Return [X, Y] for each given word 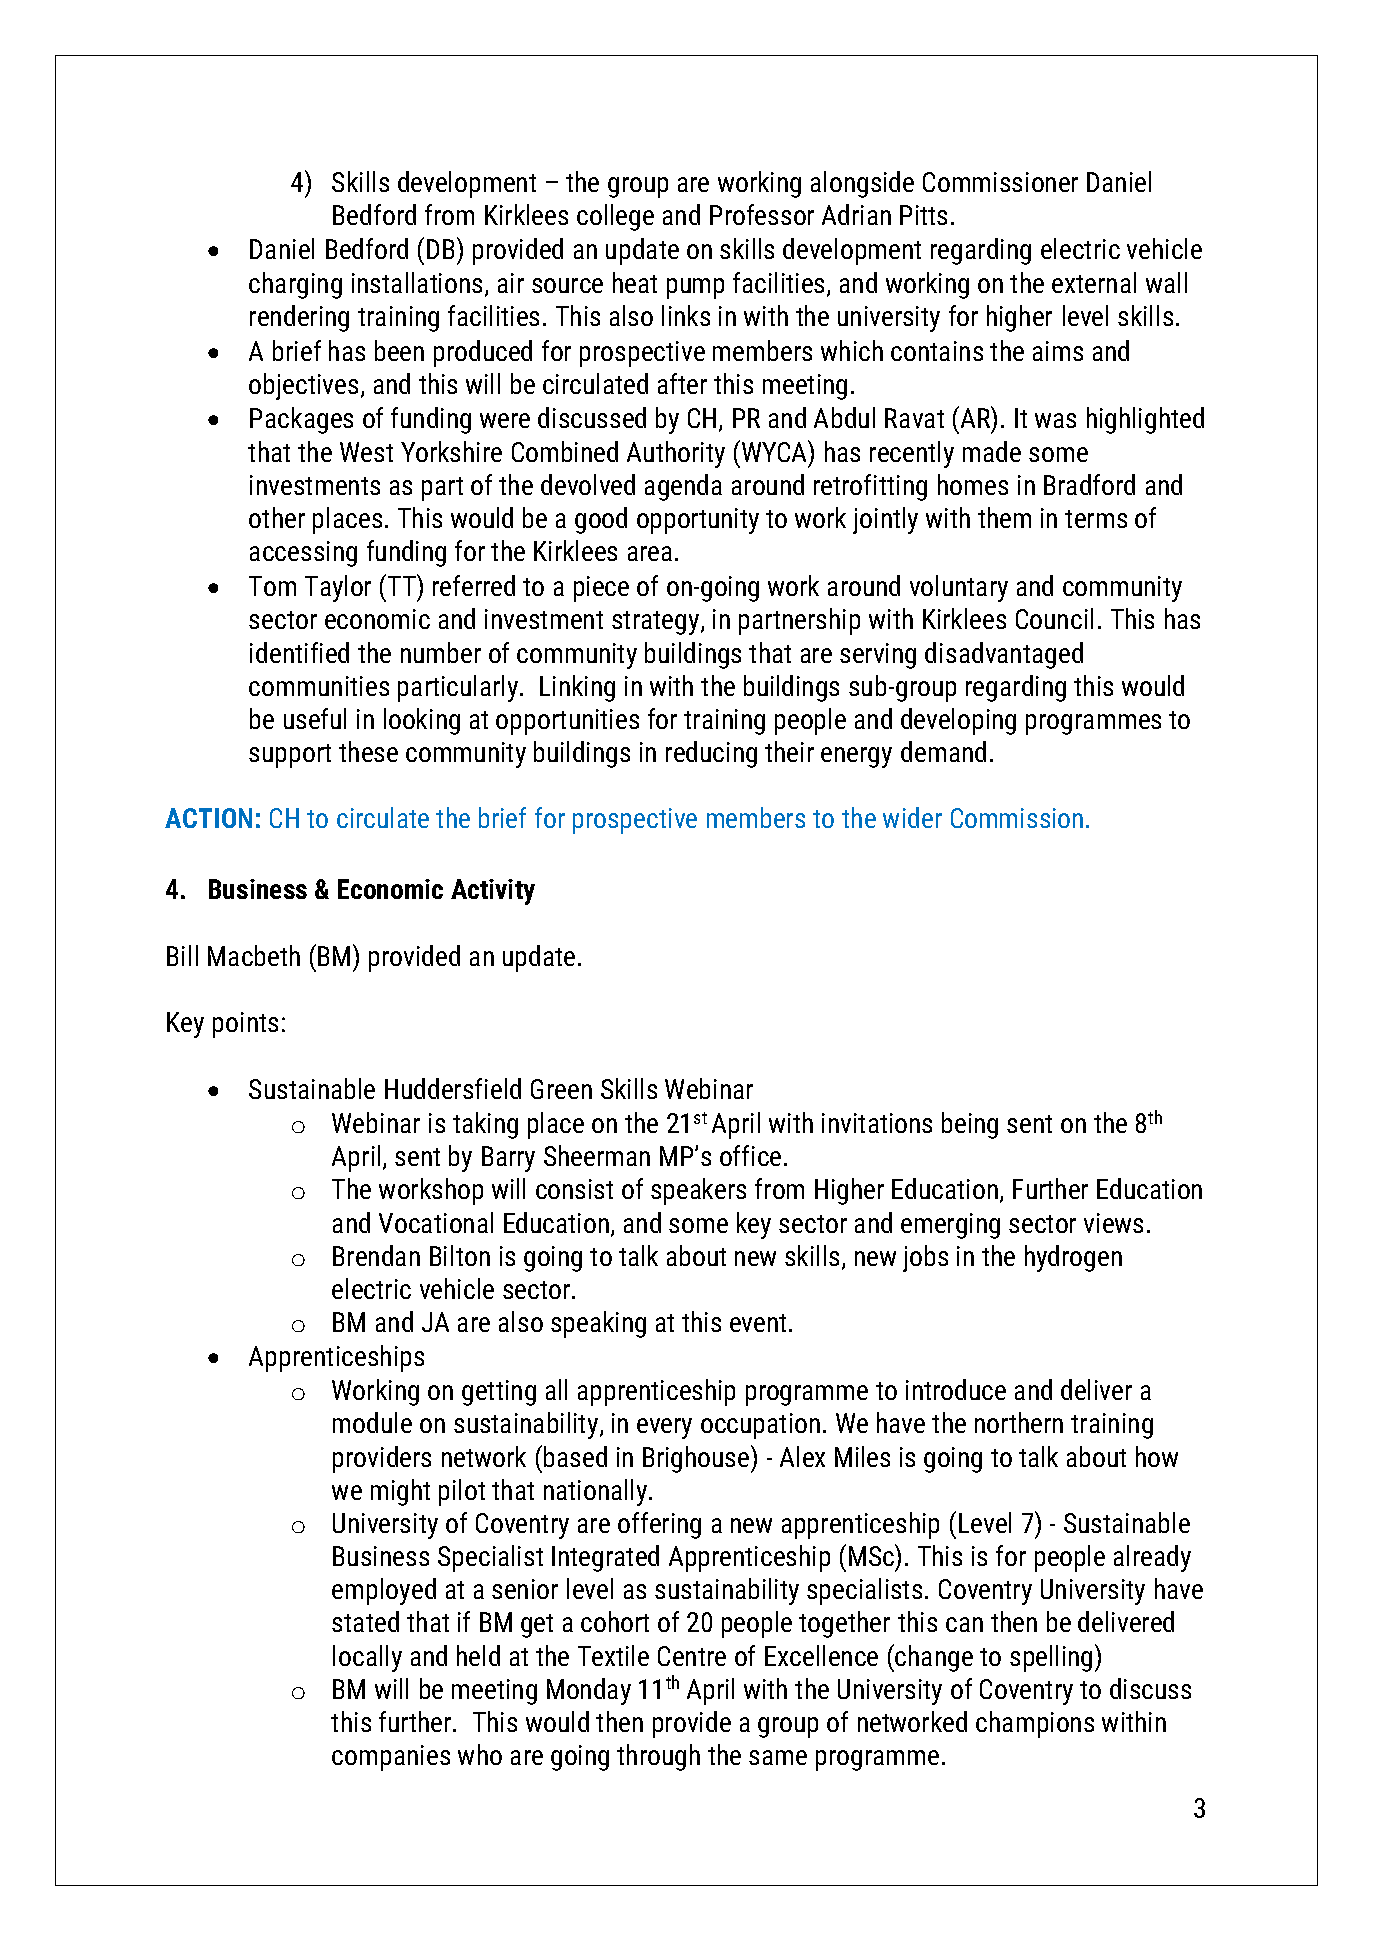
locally [367, 1658]
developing [958, 721]
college [615, 217]
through [658, 1757]
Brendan [376, 1255]
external [1094, 282]
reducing [711, 754]
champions [1035, 1724]
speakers [698, 1191]
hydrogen [1073, 1258]
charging [295, 285]
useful [315, 718]
